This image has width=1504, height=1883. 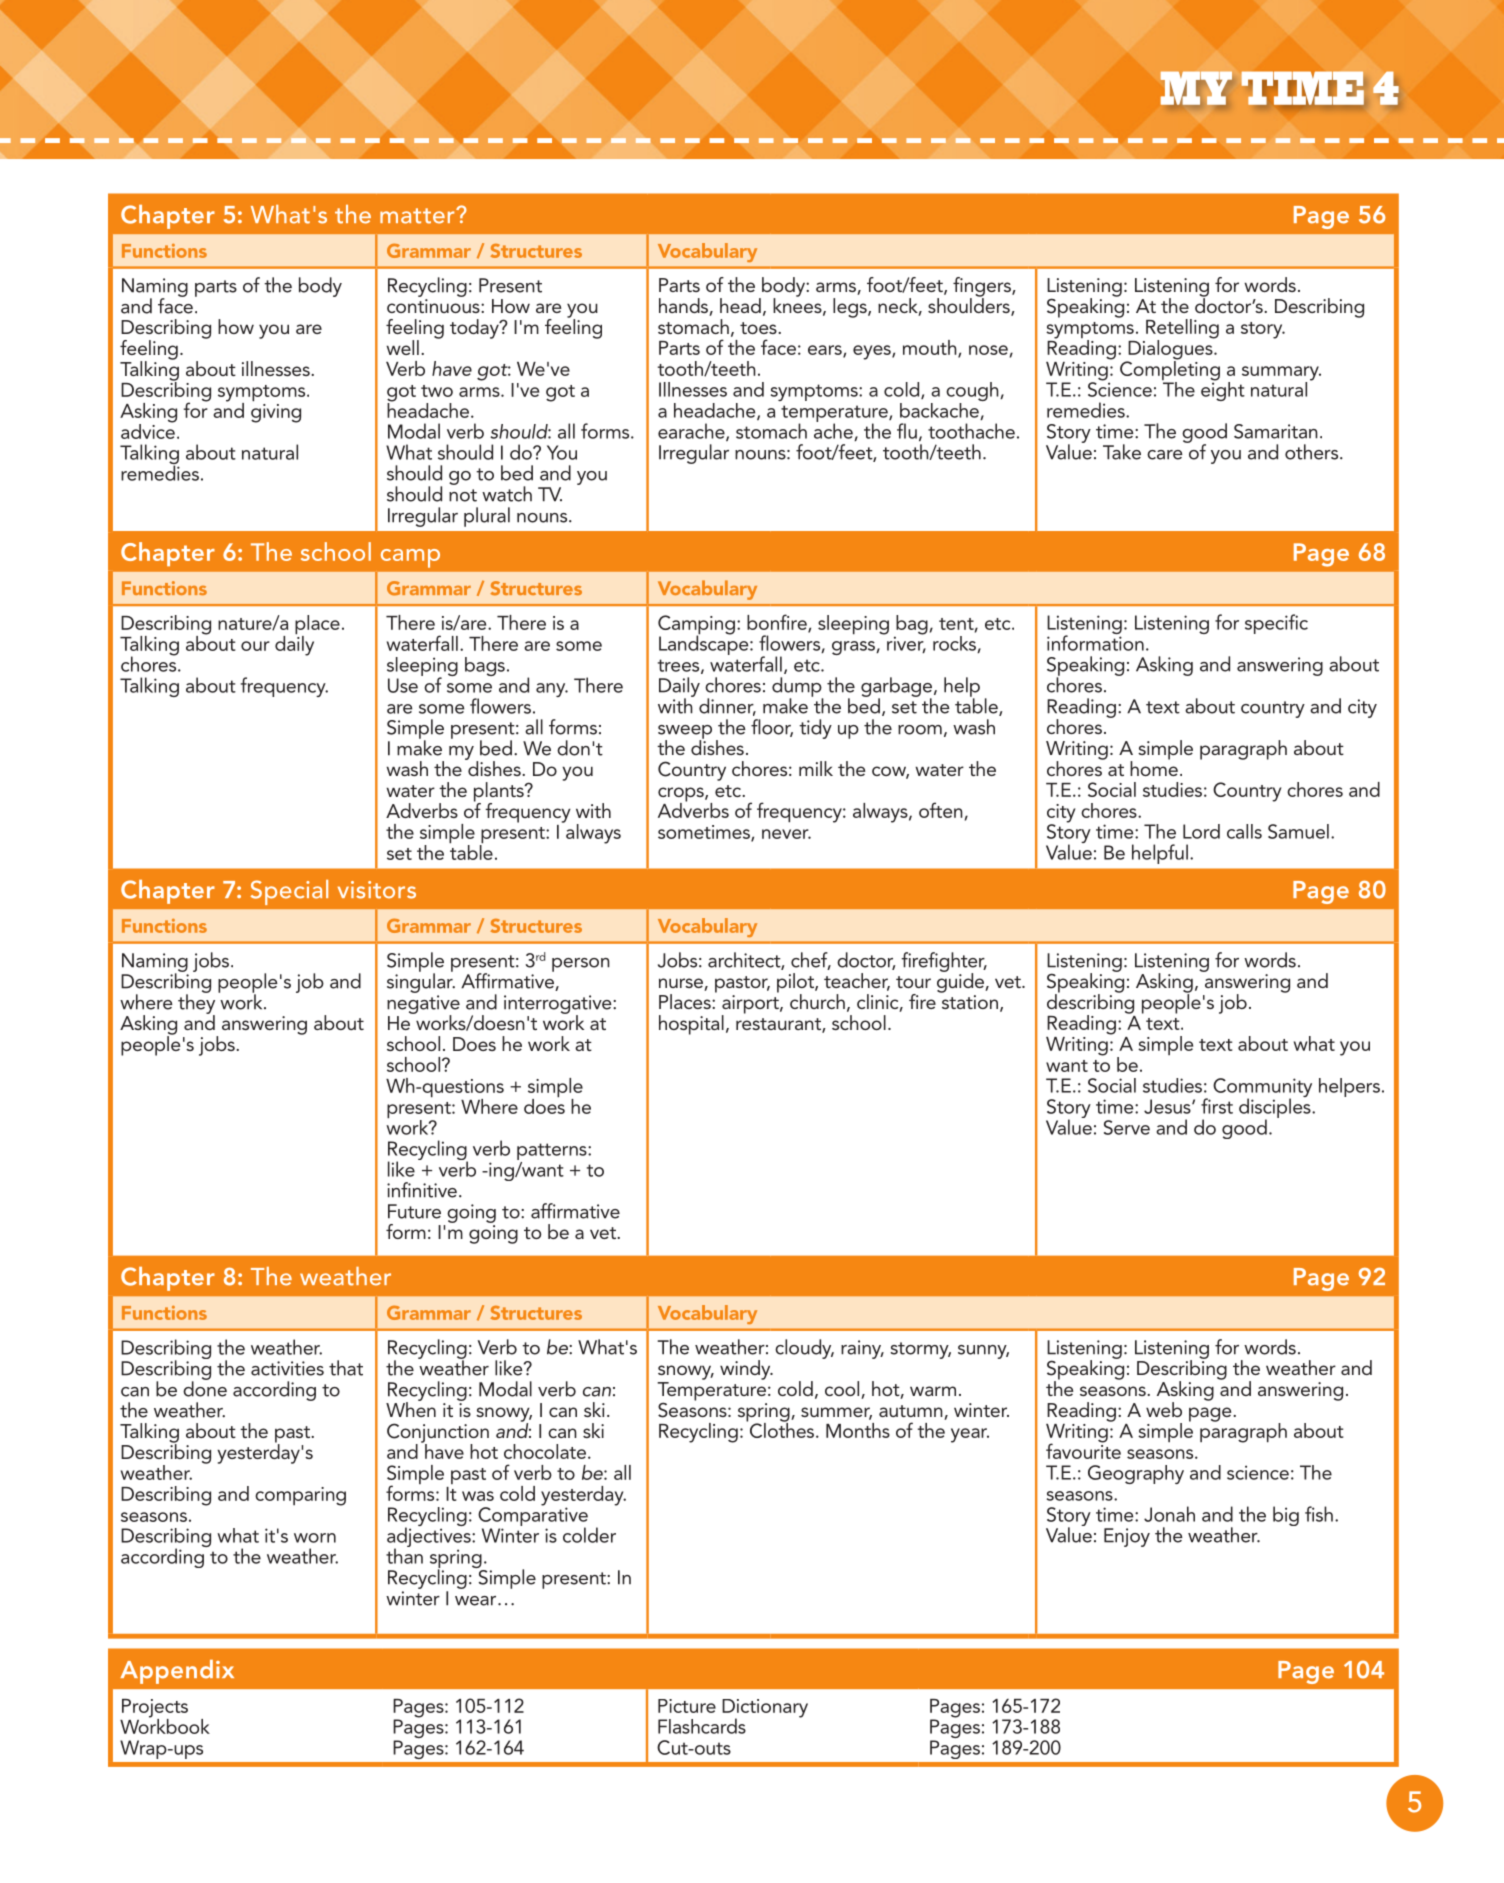 I want to click on activities, so click(x=287, y=1368).
